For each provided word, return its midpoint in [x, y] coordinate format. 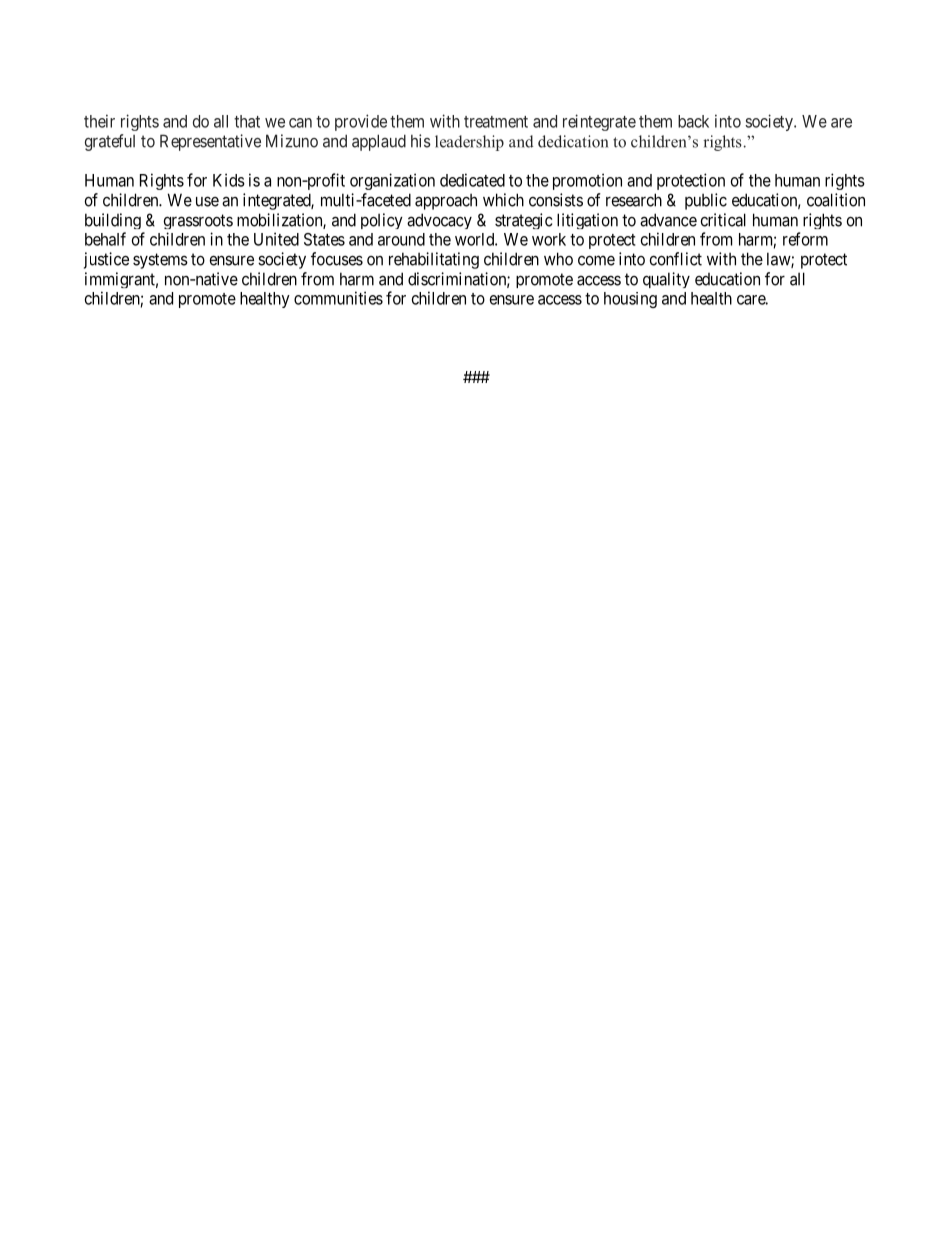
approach [446, 202]
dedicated [472, 180]
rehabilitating [434, 260]
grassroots [198, 221]
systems [160, 261]
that [247, 121]
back [693, 121]
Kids [229, 180]
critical [723, 220]
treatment [496, 122]
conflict [676, 259]
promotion [587, 181]
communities [338, 298]
